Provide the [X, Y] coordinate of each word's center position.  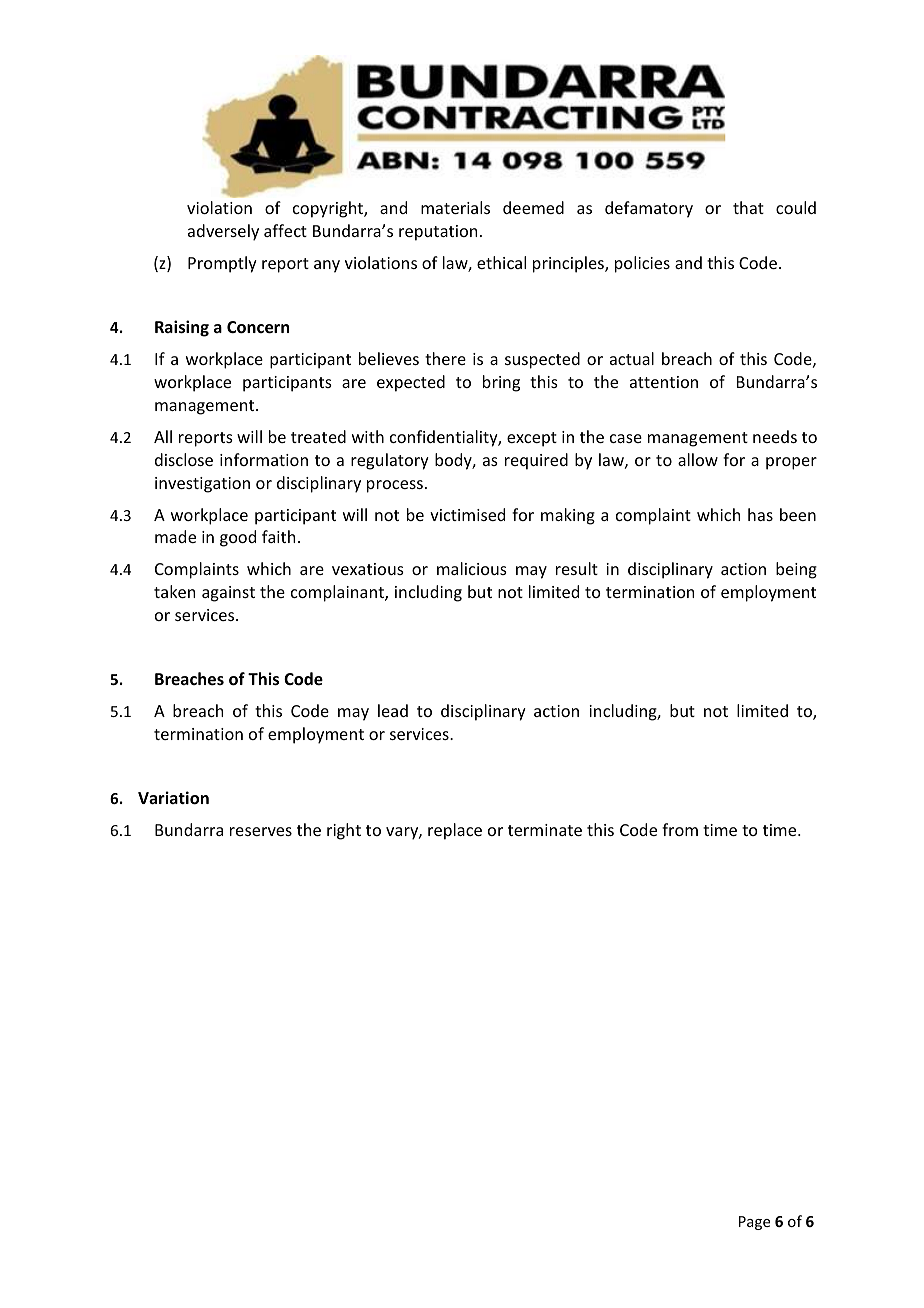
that [748, 207]
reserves [261, 831]
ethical [501, 262]
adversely [223, 232]
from [680, 829]
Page [754, 1223]
